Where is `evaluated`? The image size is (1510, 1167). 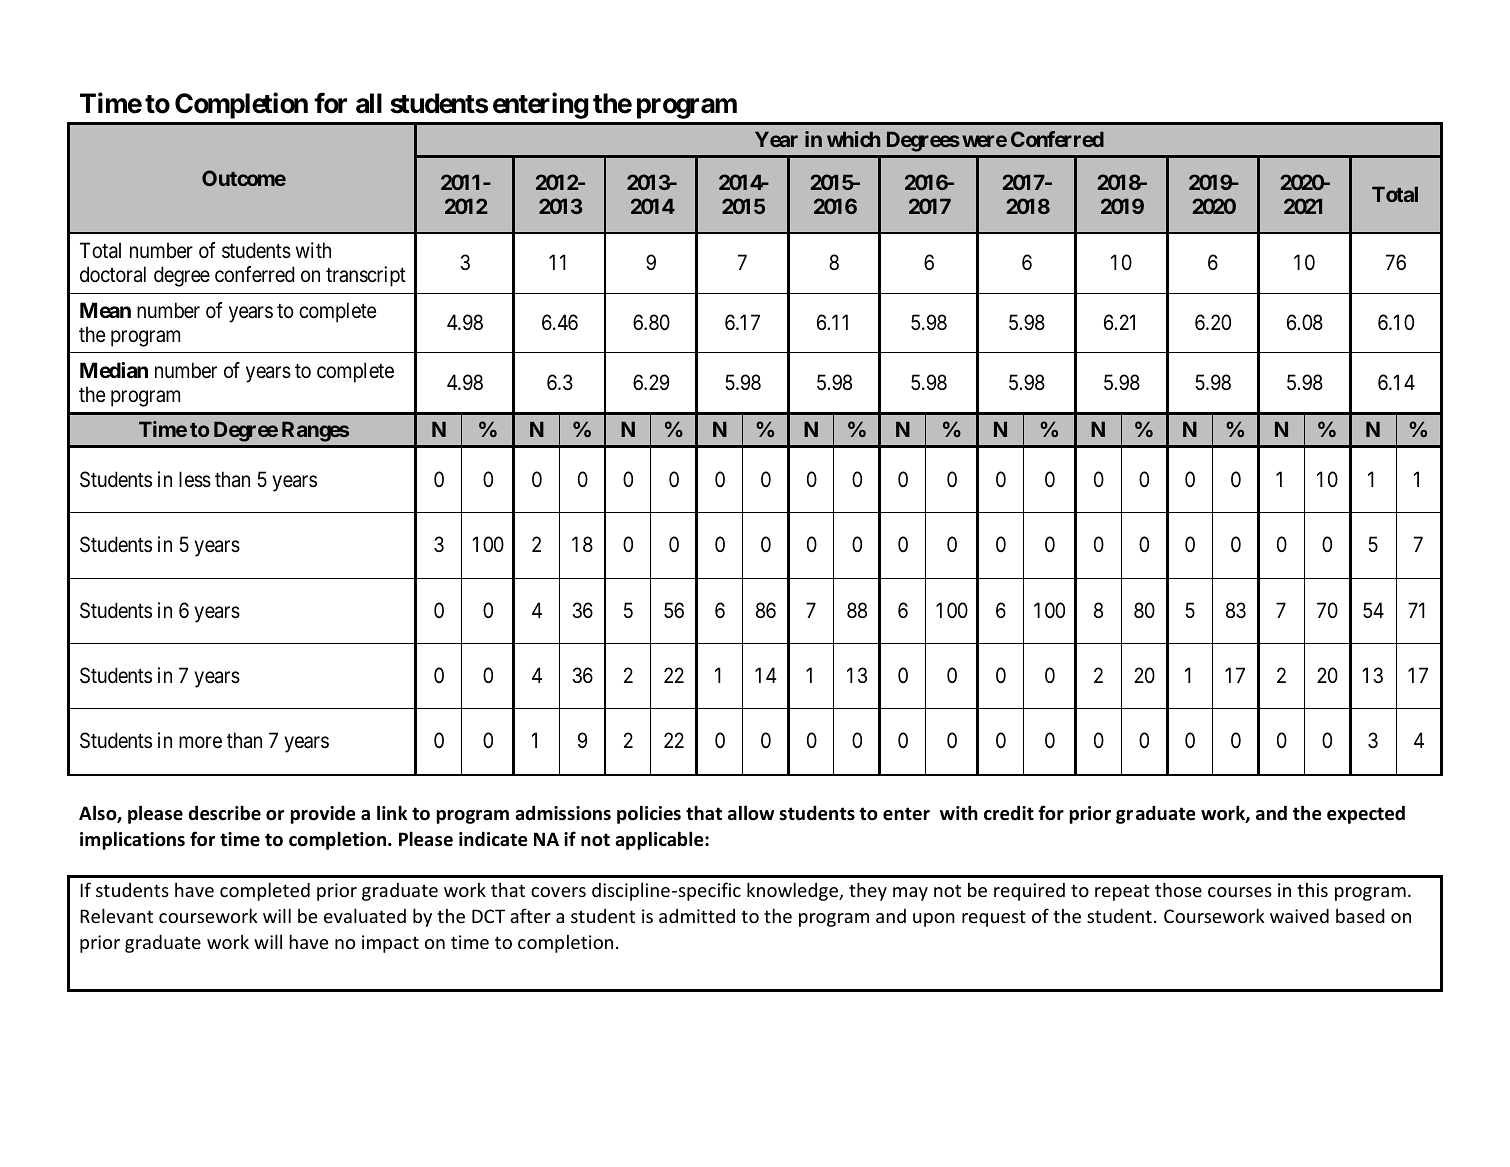 evaluated is located at coordinates (365, 915).
